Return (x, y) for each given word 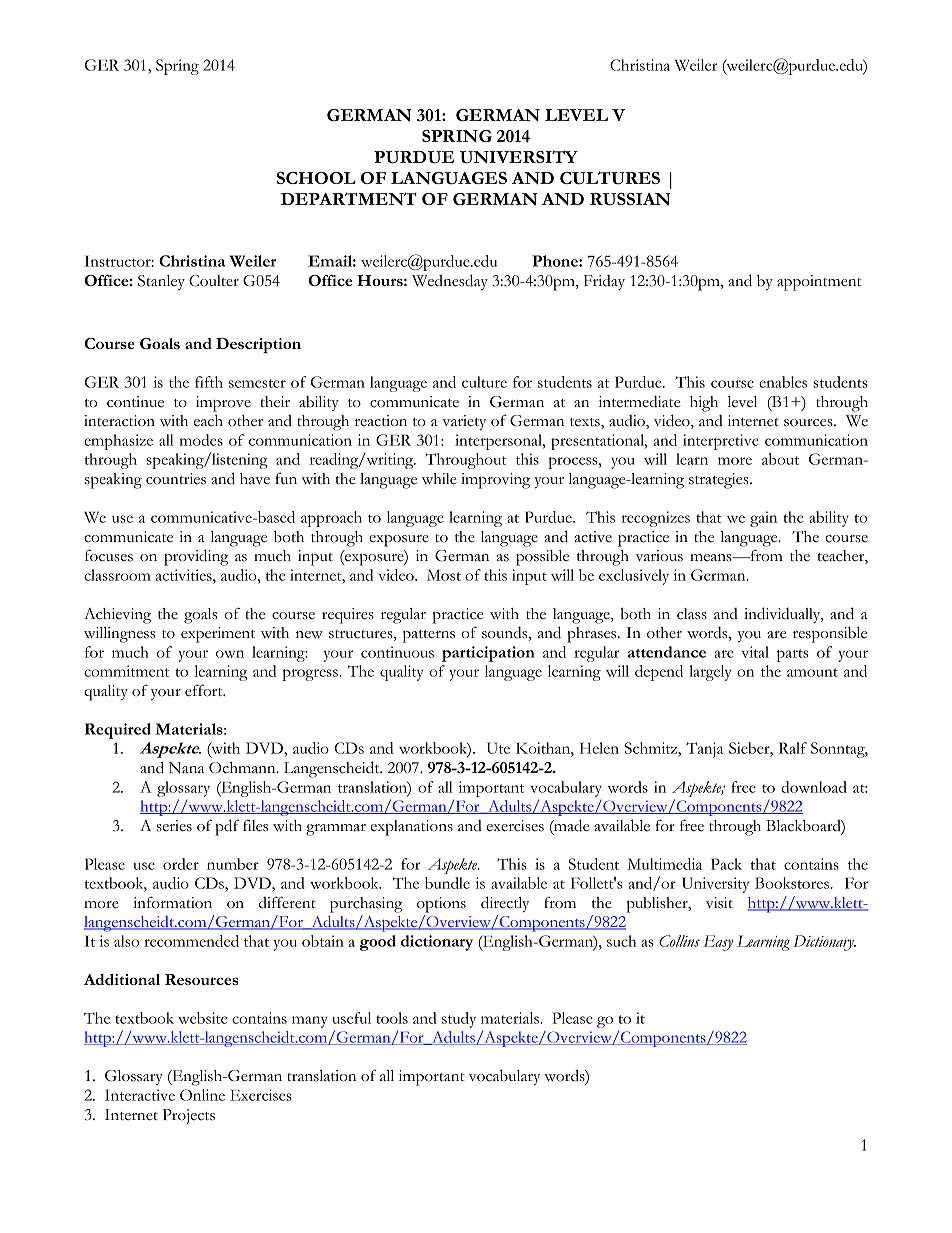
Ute (498, 748)
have (255, 478)
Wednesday (450, 282)
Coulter (214, 281)
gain (763, 519)
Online (202, 1095)
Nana (186, 768)
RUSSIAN (630, 199)
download (814, 787)
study (459, 1020)
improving (495, 481)
